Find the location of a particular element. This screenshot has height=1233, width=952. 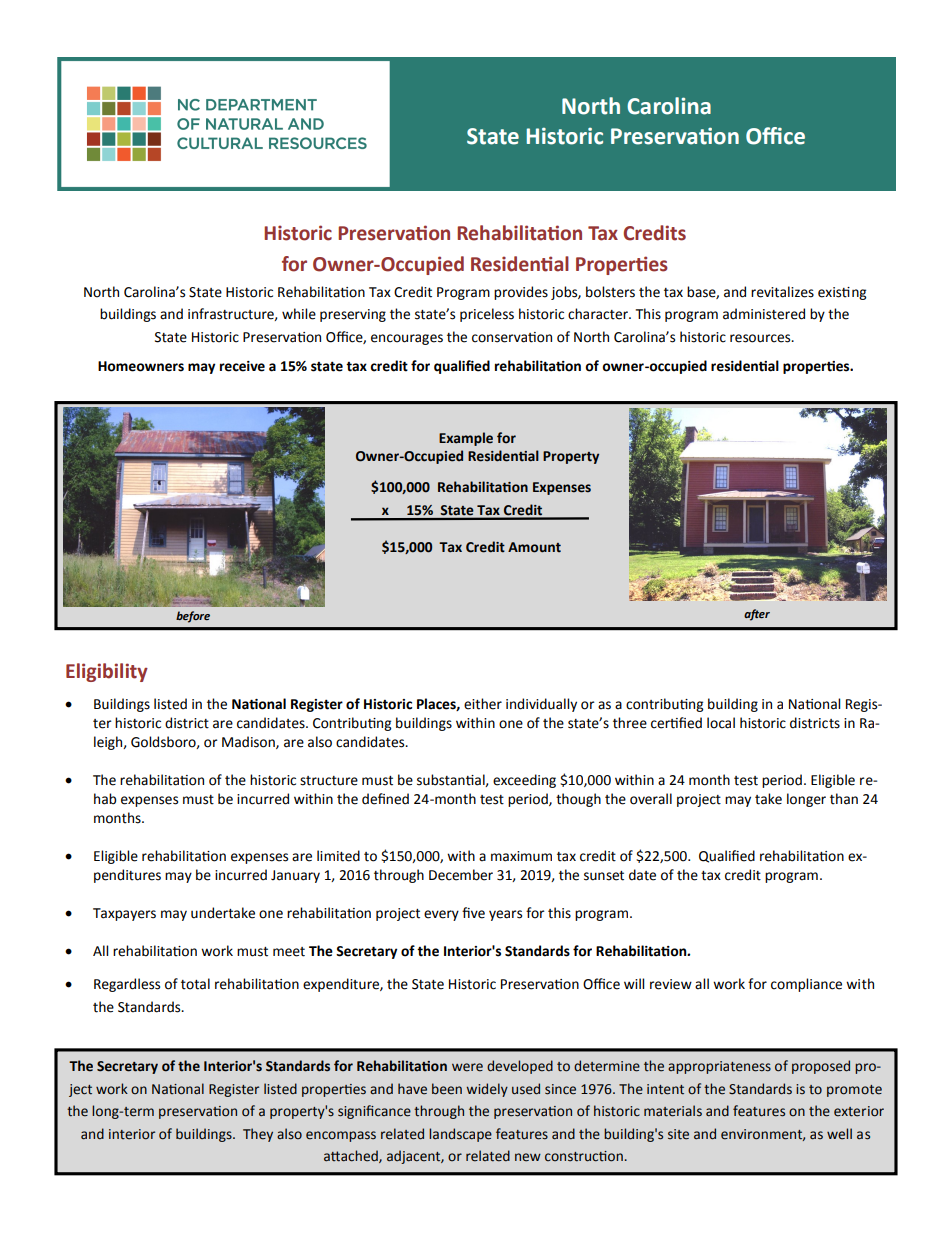

compliance is located at coordinates (806, 985).
